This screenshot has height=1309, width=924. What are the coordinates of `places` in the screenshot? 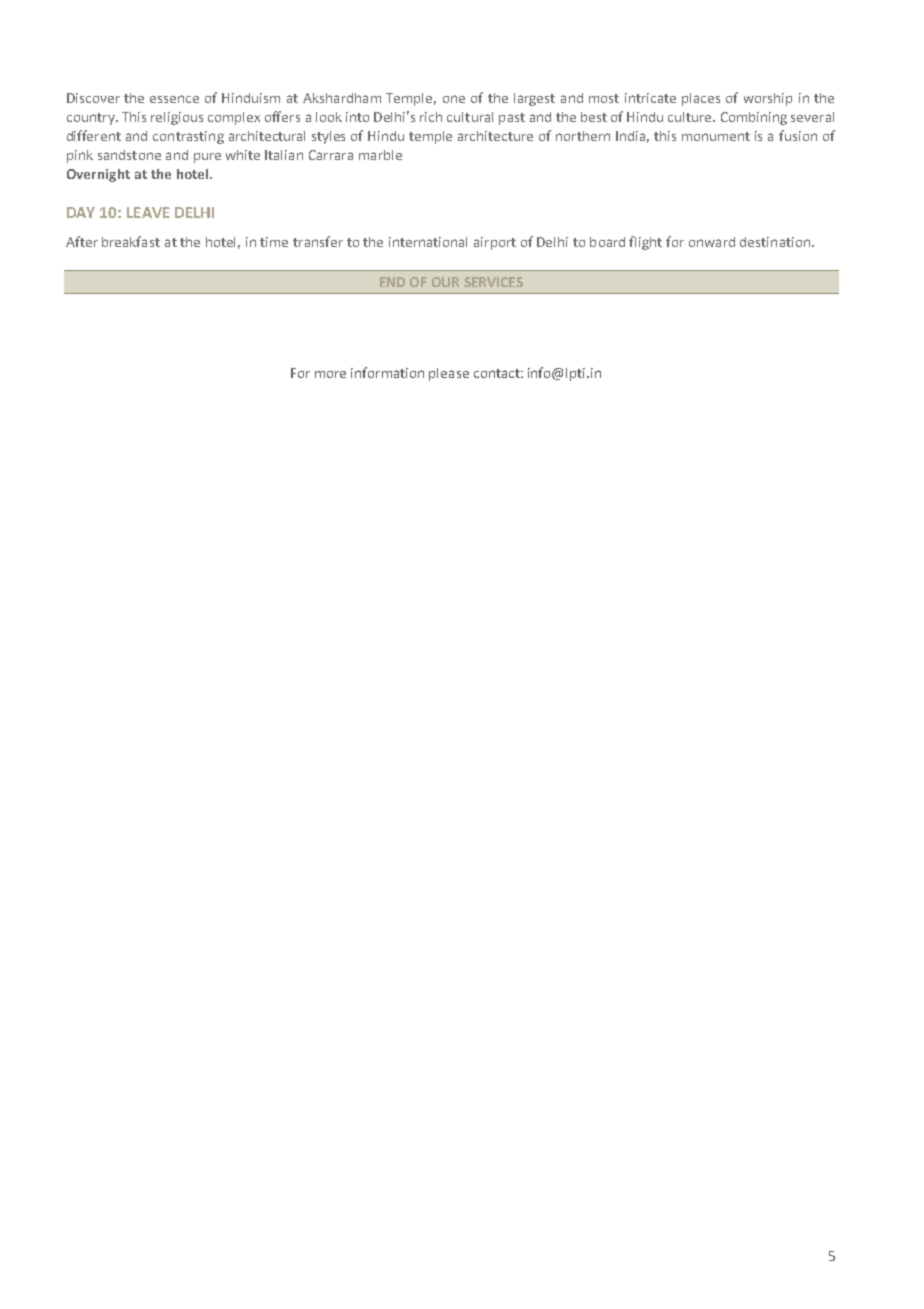 It's located at (701, 99).
